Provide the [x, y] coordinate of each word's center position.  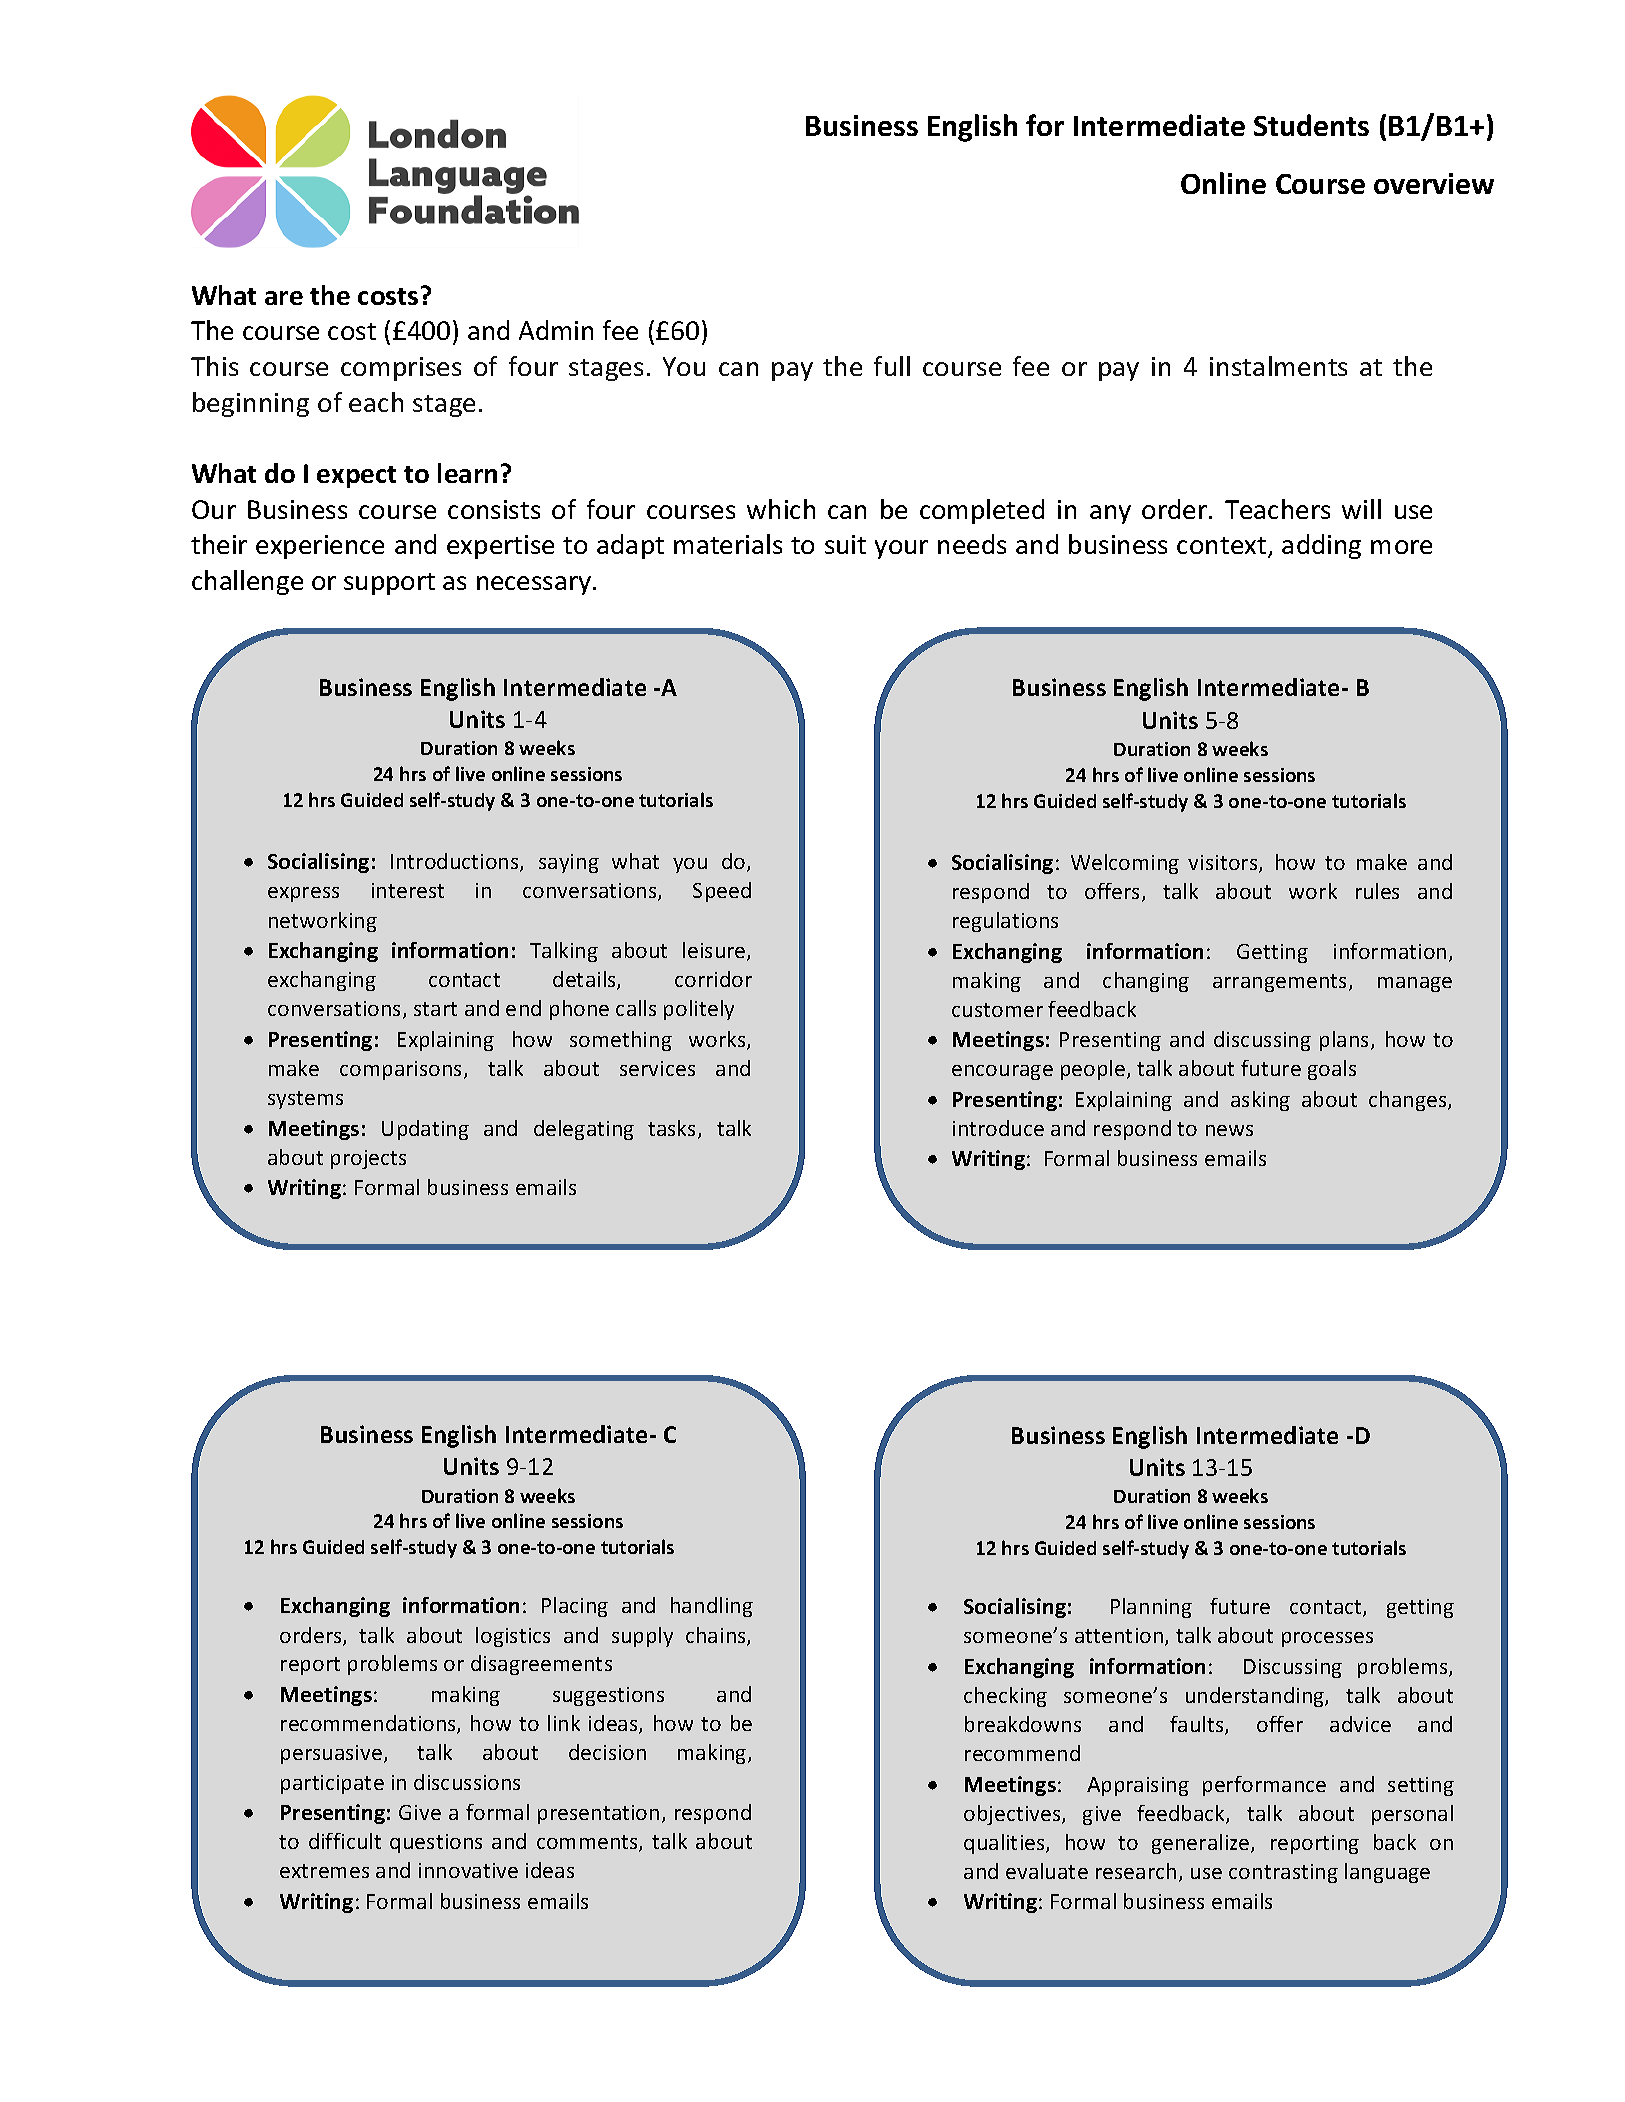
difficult [345, 1841]
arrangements [1281, 983]
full [892, 366]
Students [1311, 125]
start [435, 1009]
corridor [713, 979]
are [284, 298]
